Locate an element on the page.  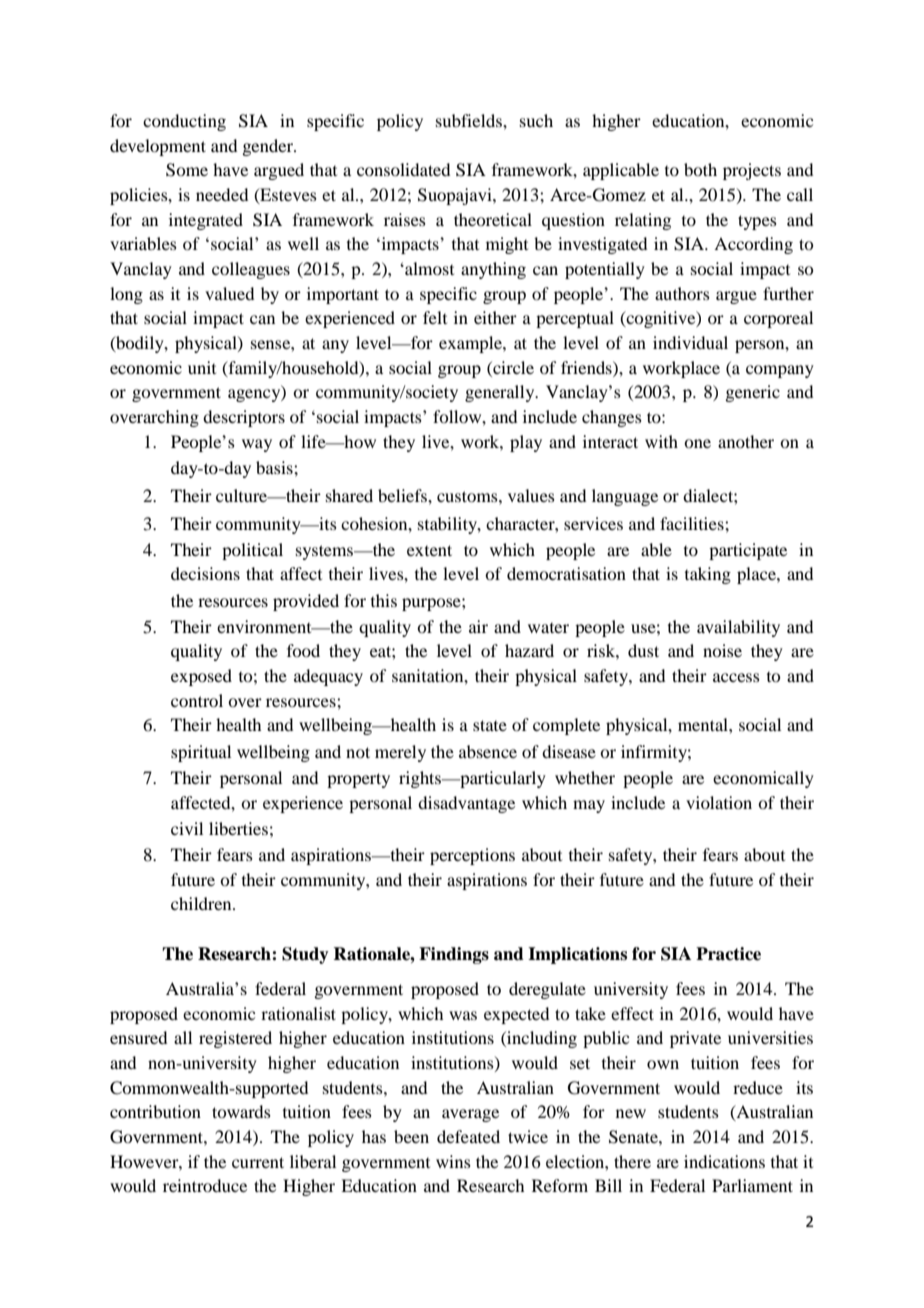
reintroduce is located at coordinates (205, 1185).
